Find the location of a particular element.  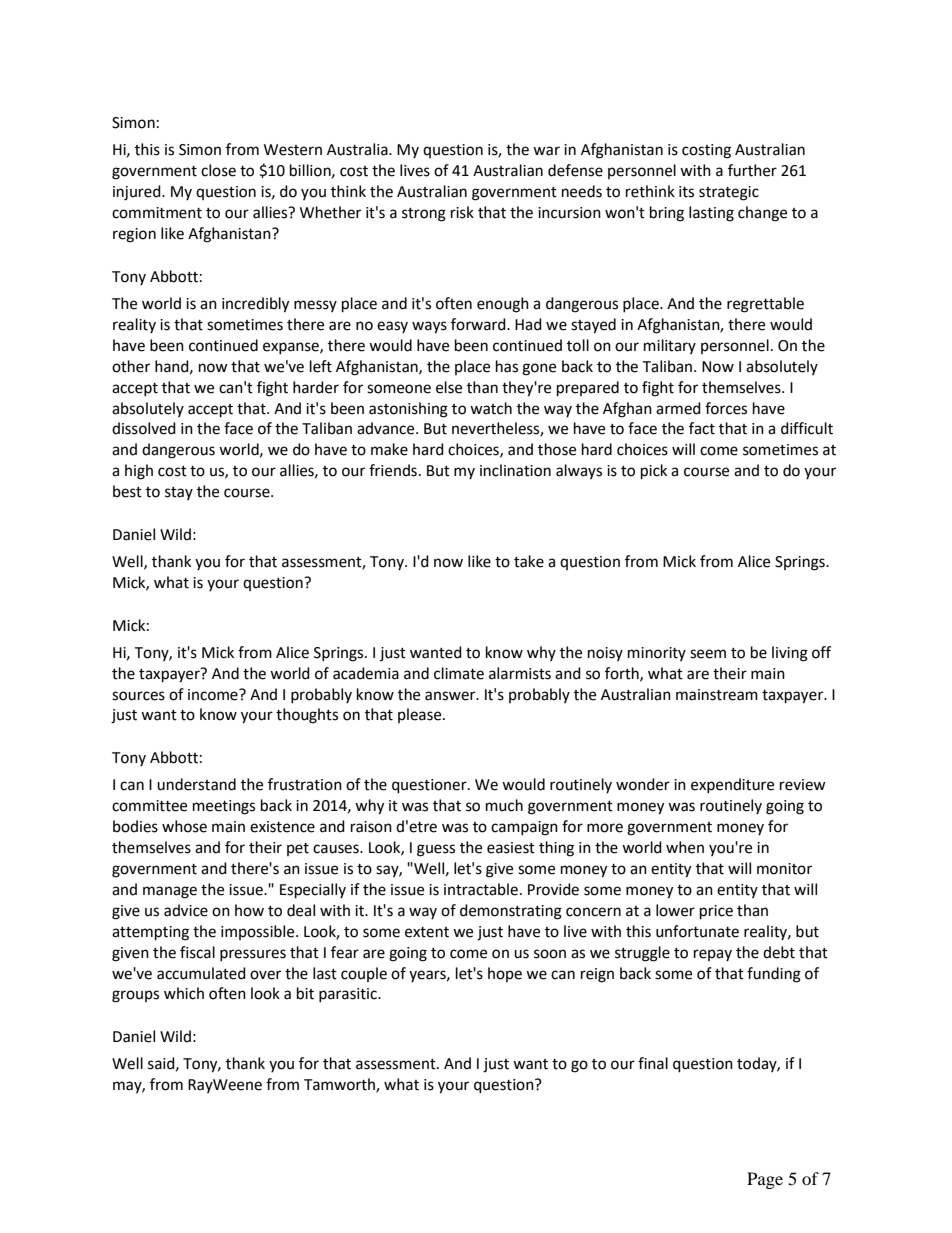

risk is located at coordinates (462, 212).
